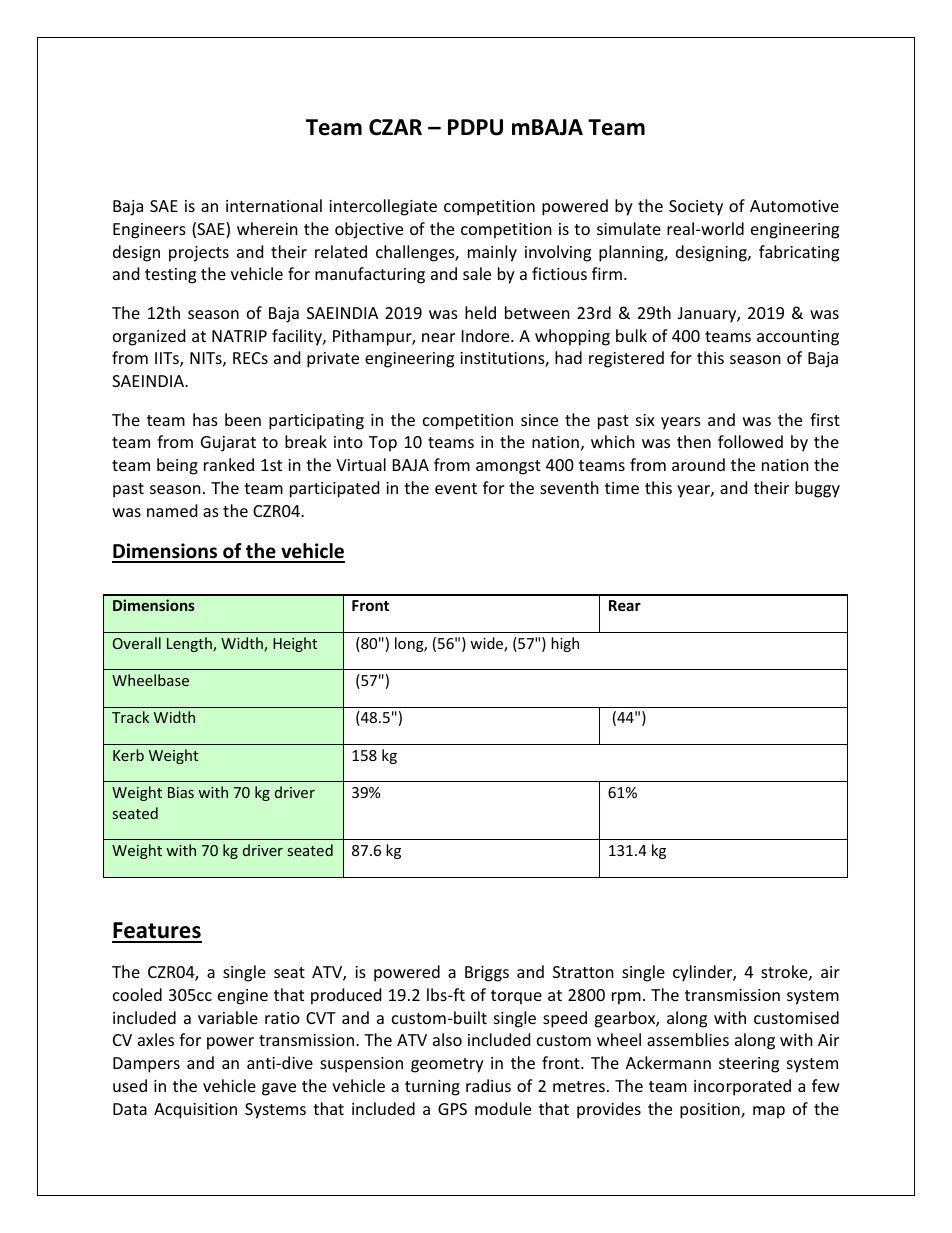 The width and height of the screenshot is (952, 1233). Describe the element at coordinates (395, 127) in the screenshot. I see `CZAR` at that location.
